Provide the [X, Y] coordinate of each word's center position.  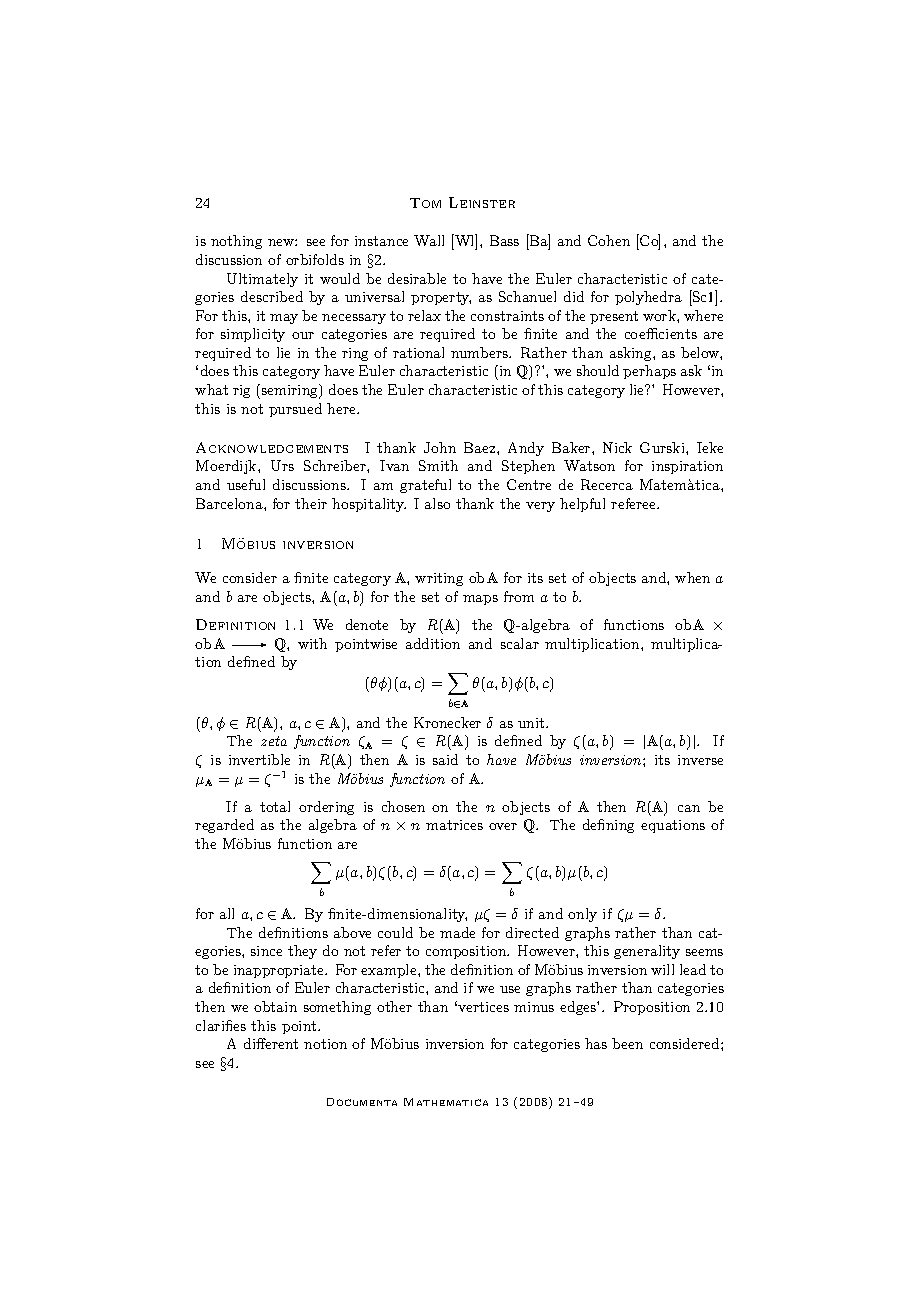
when [692, 577]
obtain [275, 1006]
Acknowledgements [272, 447]
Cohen [609, 240]
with [312, 643]
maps [480, 600]
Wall [429, 240]
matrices [454, 825]
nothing [236, 242]
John [440, 447]
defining [608, 826]
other [394, 1006]
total [275, 806]
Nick [617, 447]
